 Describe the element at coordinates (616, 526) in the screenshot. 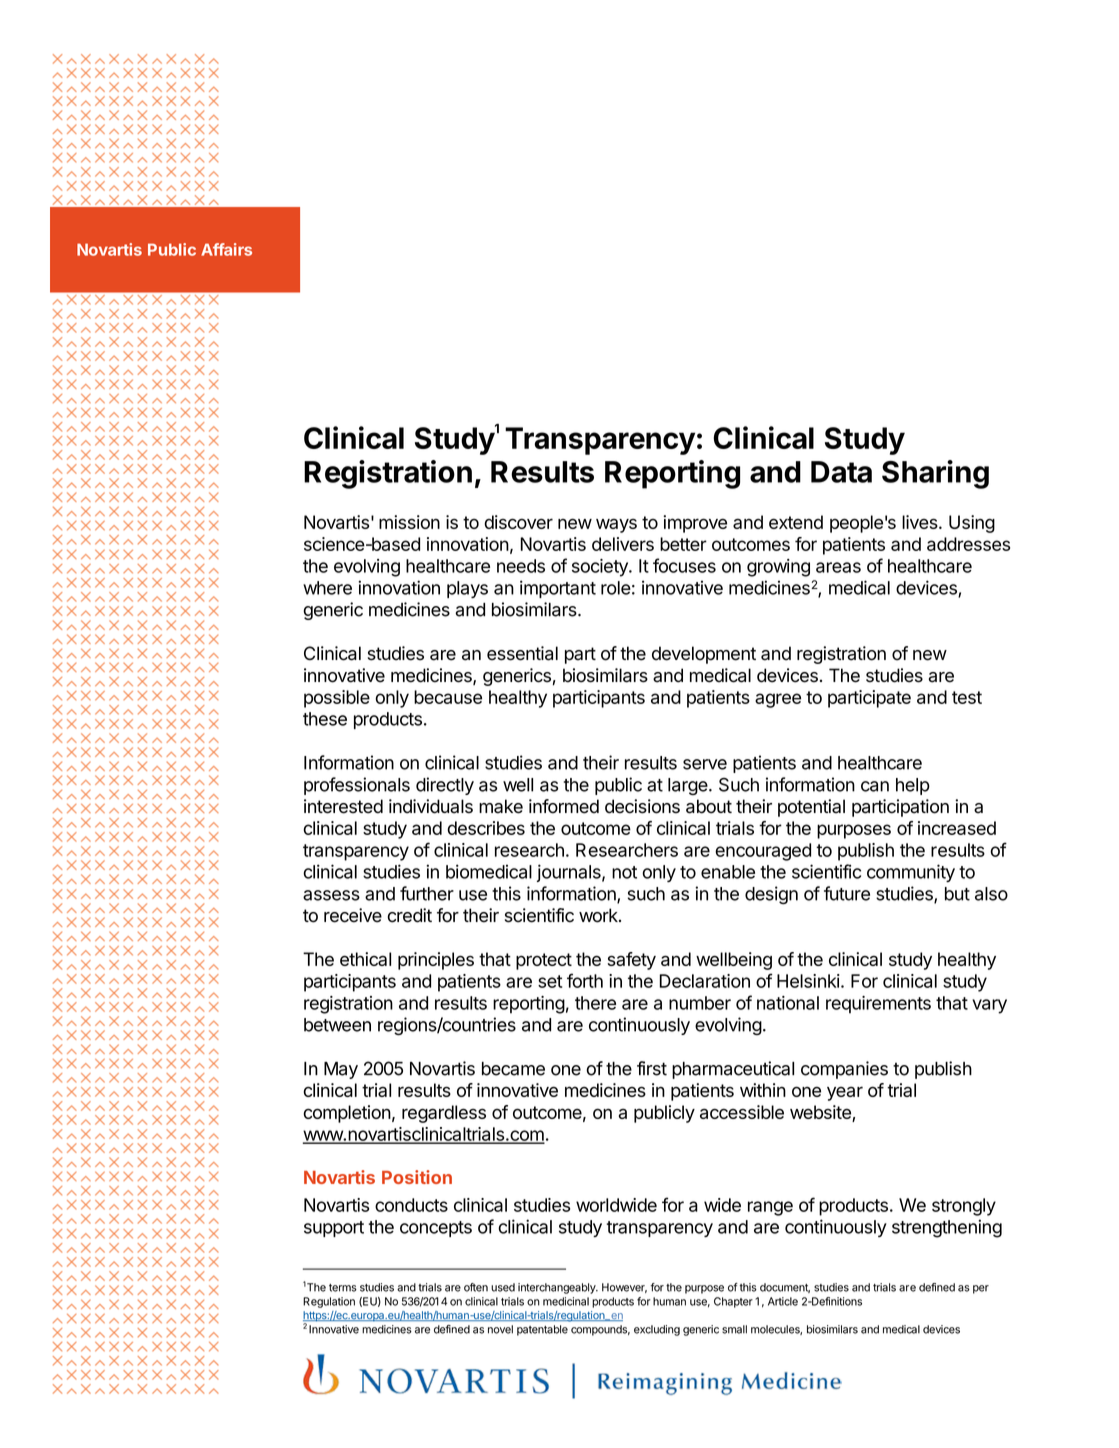

I see `ways` at that location.
